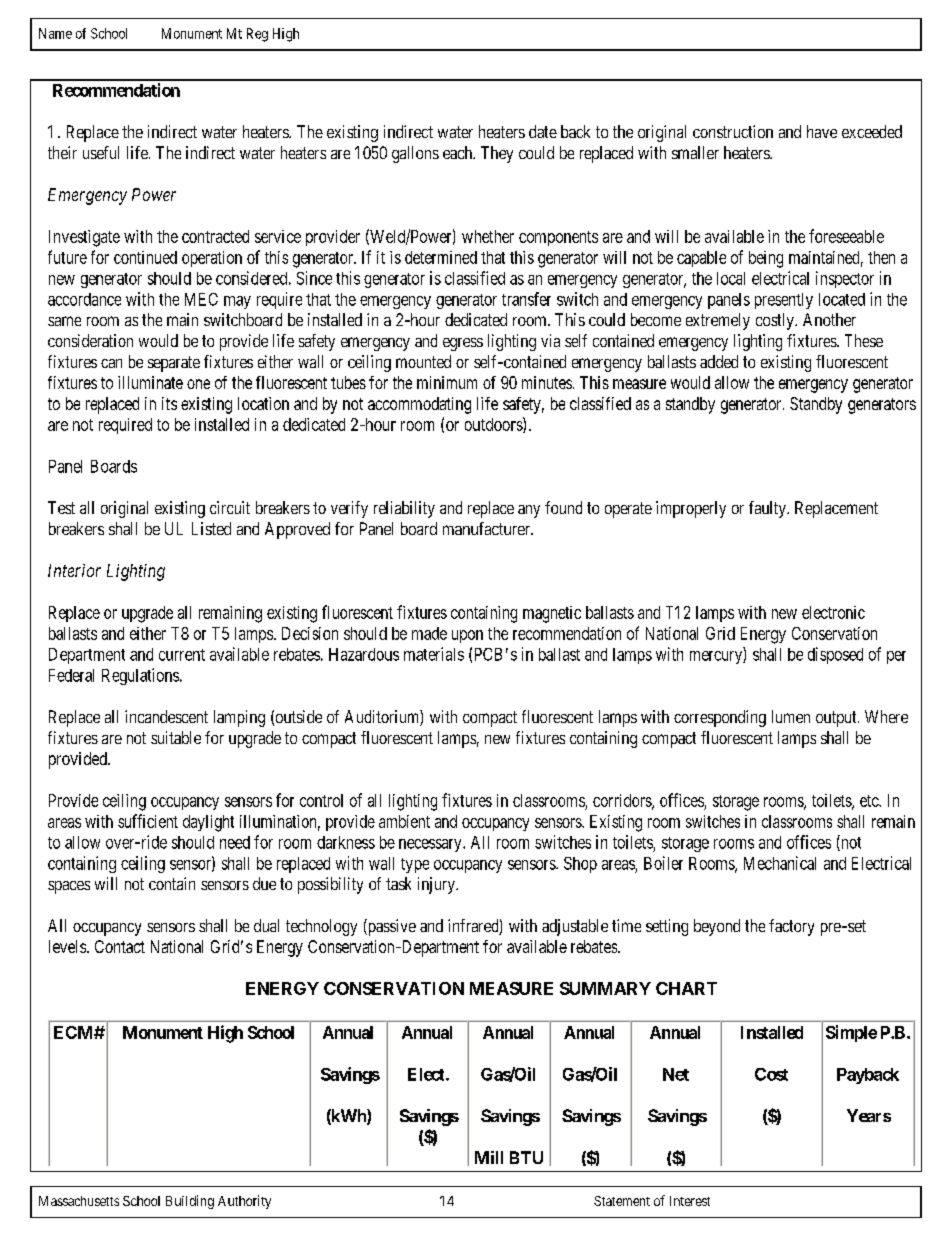 The width and height of the screenshot is (952, 1233). Describe the element at coordinates (211, 528) in the screenshot. I see `Listed` at that location.
